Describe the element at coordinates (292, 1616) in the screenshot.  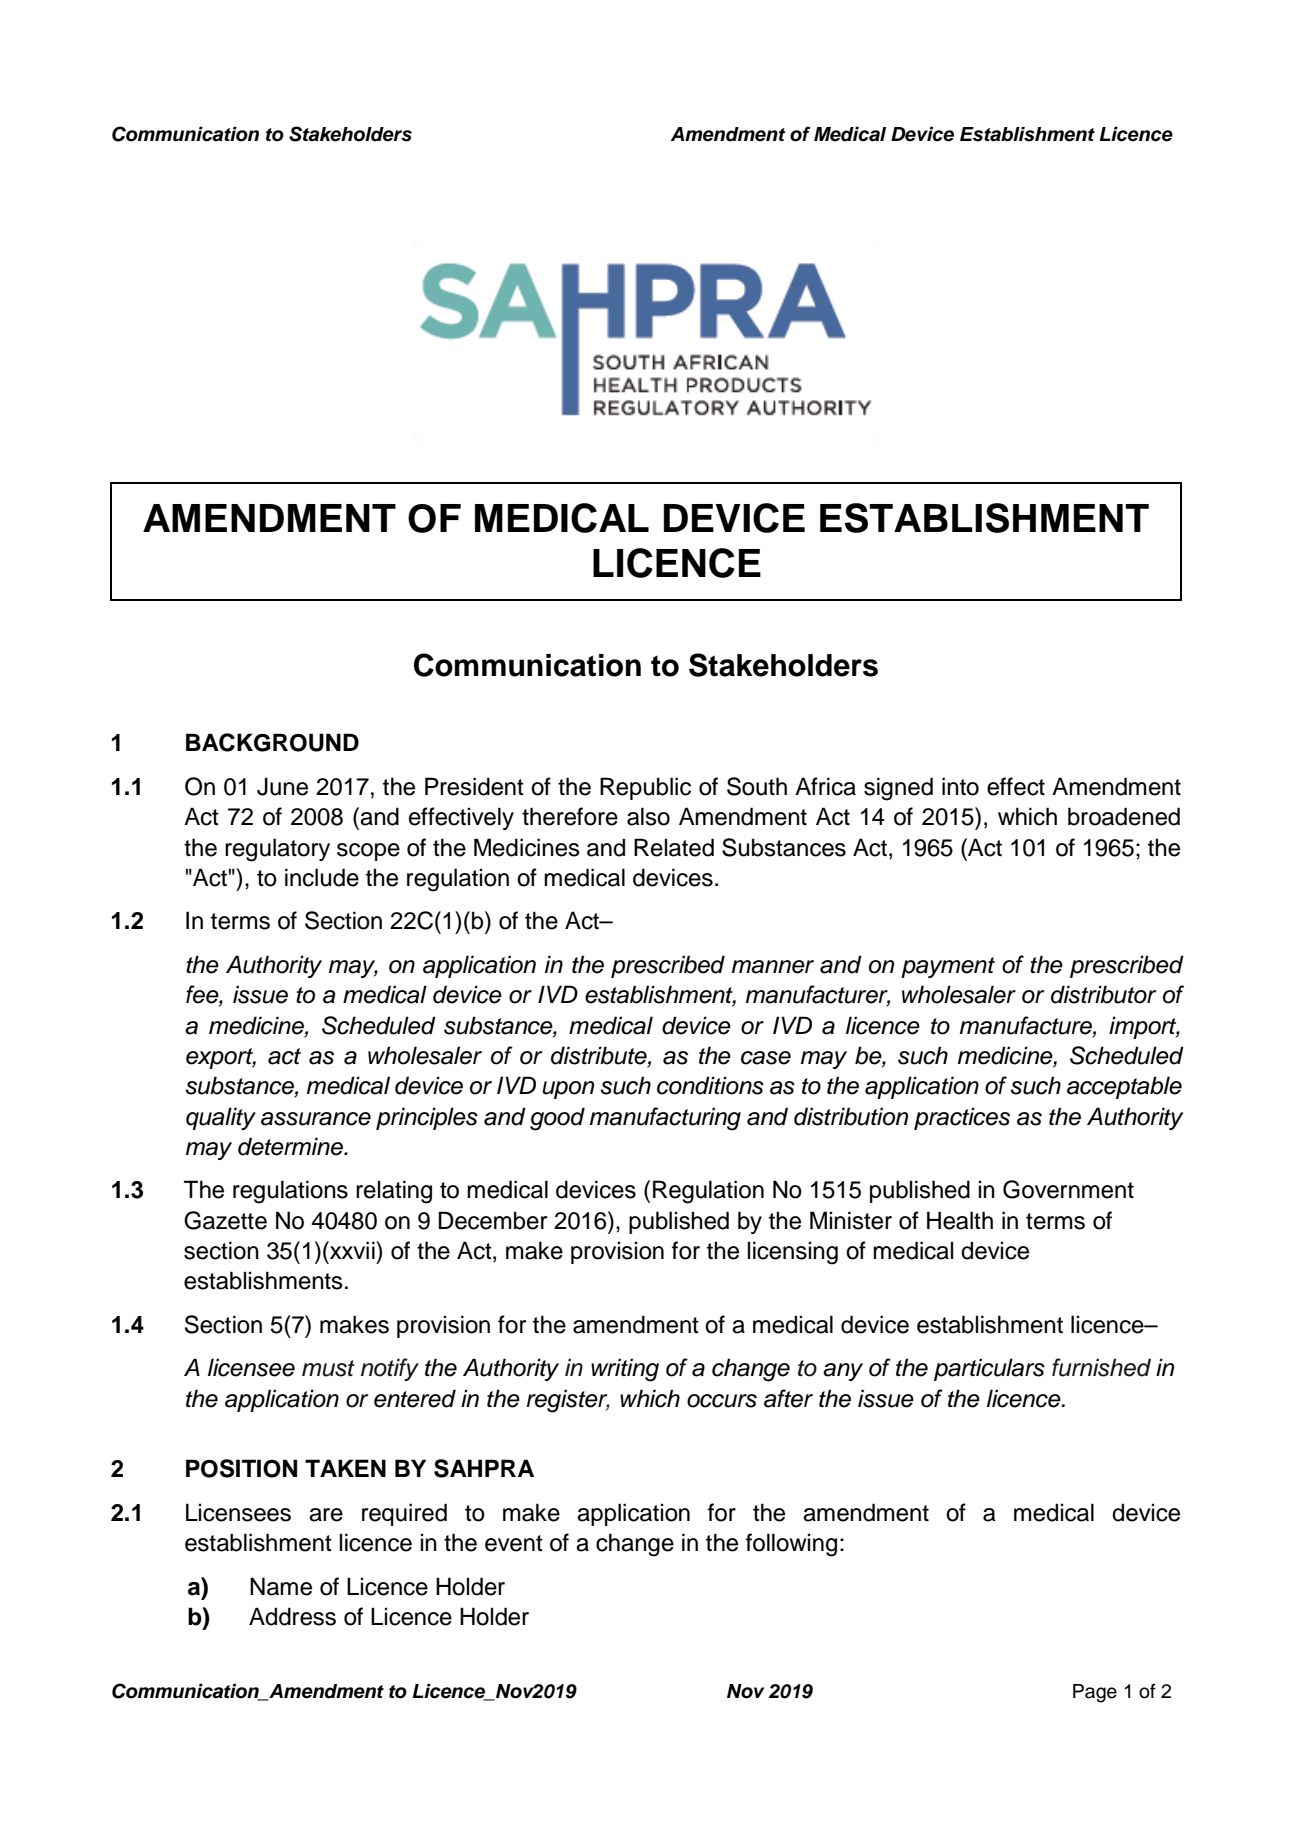
I see `Address` at that location.
